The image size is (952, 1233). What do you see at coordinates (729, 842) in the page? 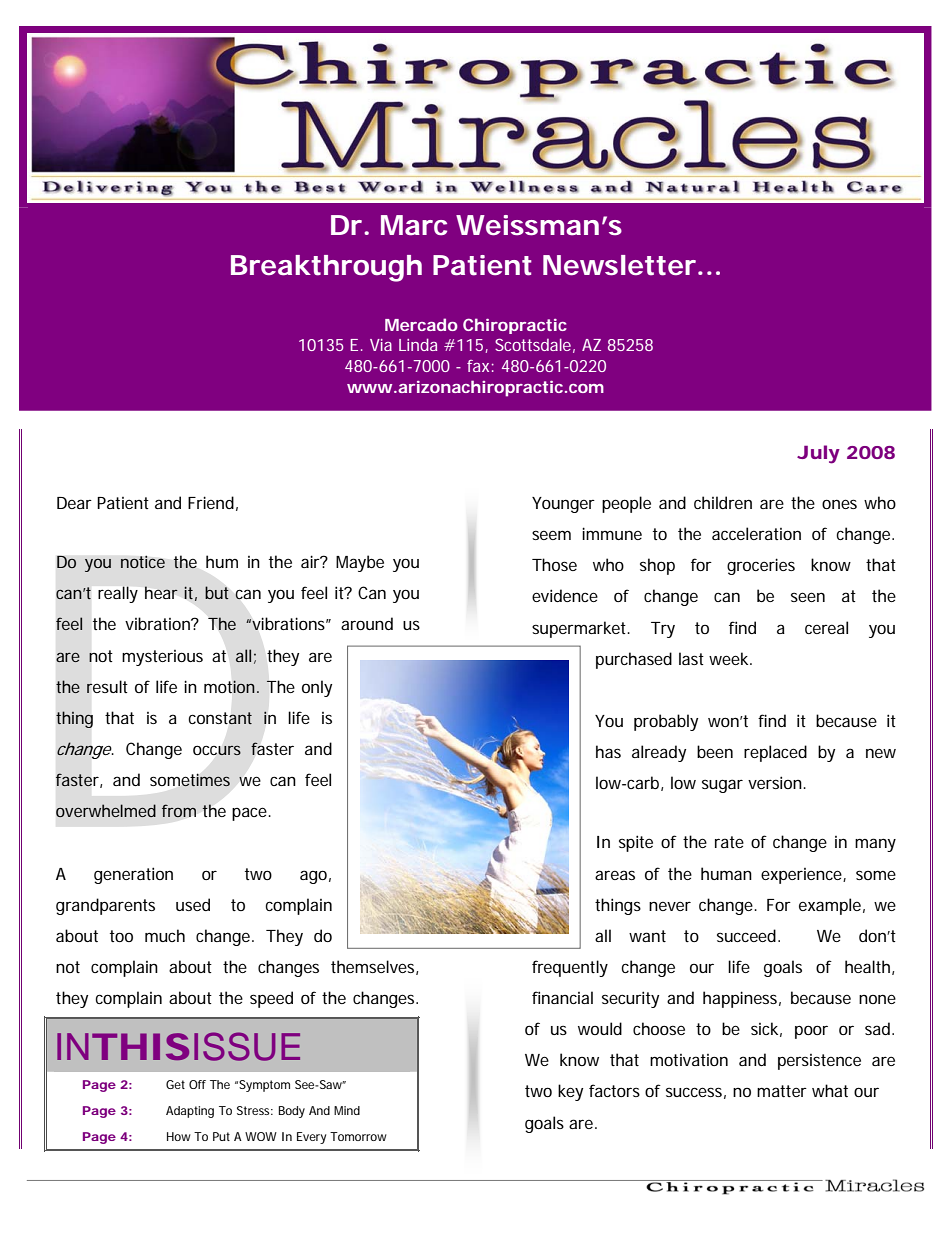
I see `rate` at bounding box center [729, 842].
